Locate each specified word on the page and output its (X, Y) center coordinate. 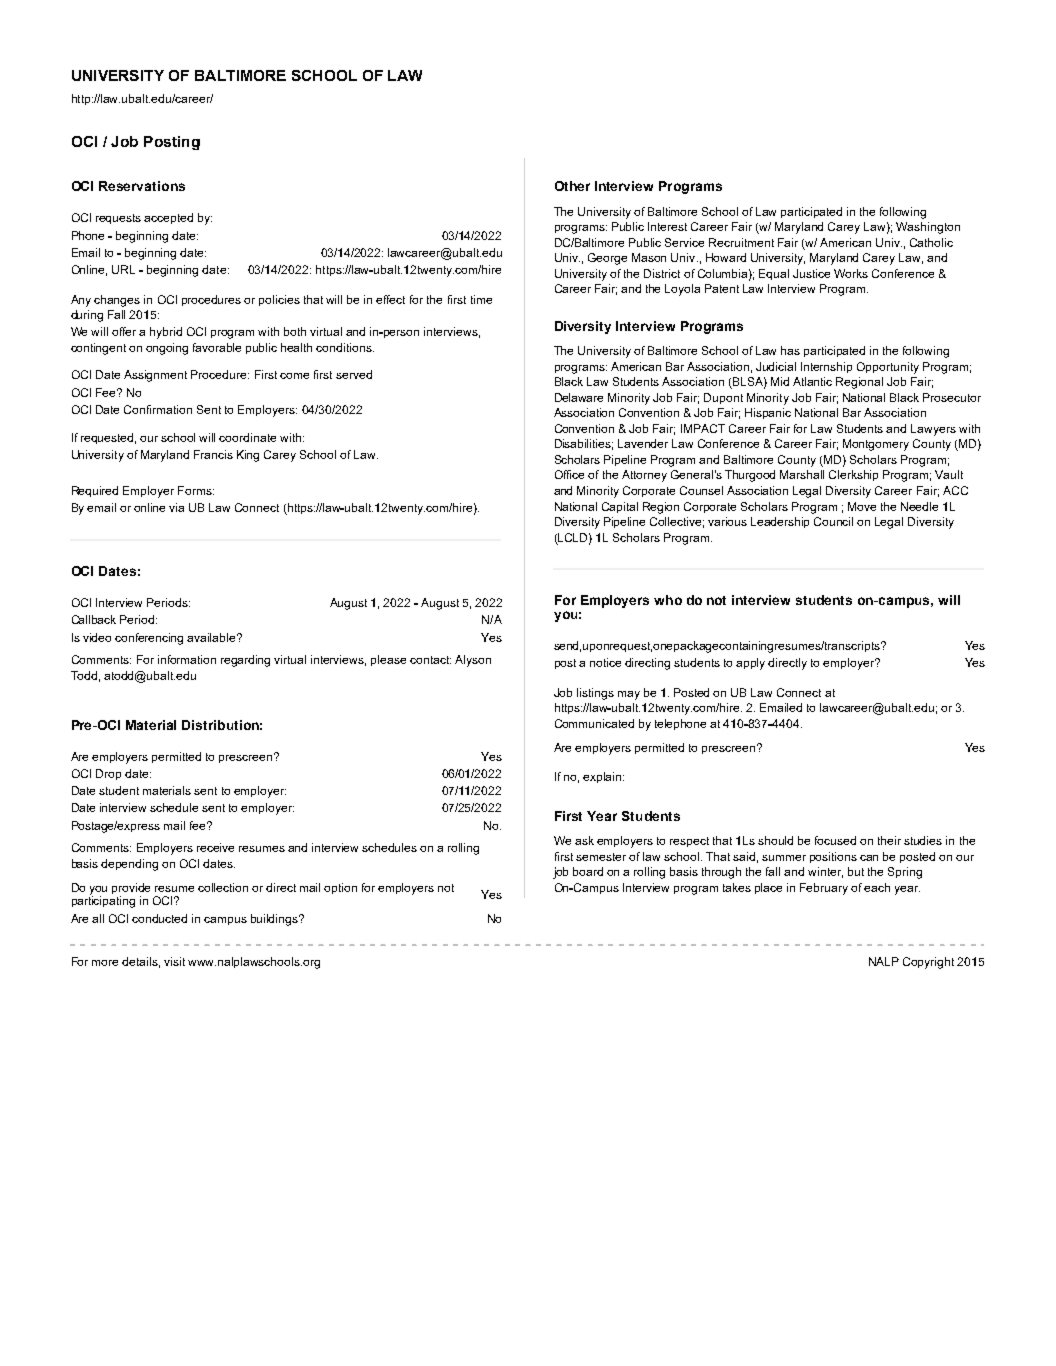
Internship (826, 367)
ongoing (167, 349)
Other (572, 186)
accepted (168, 218)
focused (835, 840)
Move (862, 506)
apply (750, 664)
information (187, 659)
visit (174, 961)
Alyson (473, 661)
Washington (928, 228)
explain (603, 777)
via (176, 507)
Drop (108, 774)
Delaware (579, 397)
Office (569, 474)
